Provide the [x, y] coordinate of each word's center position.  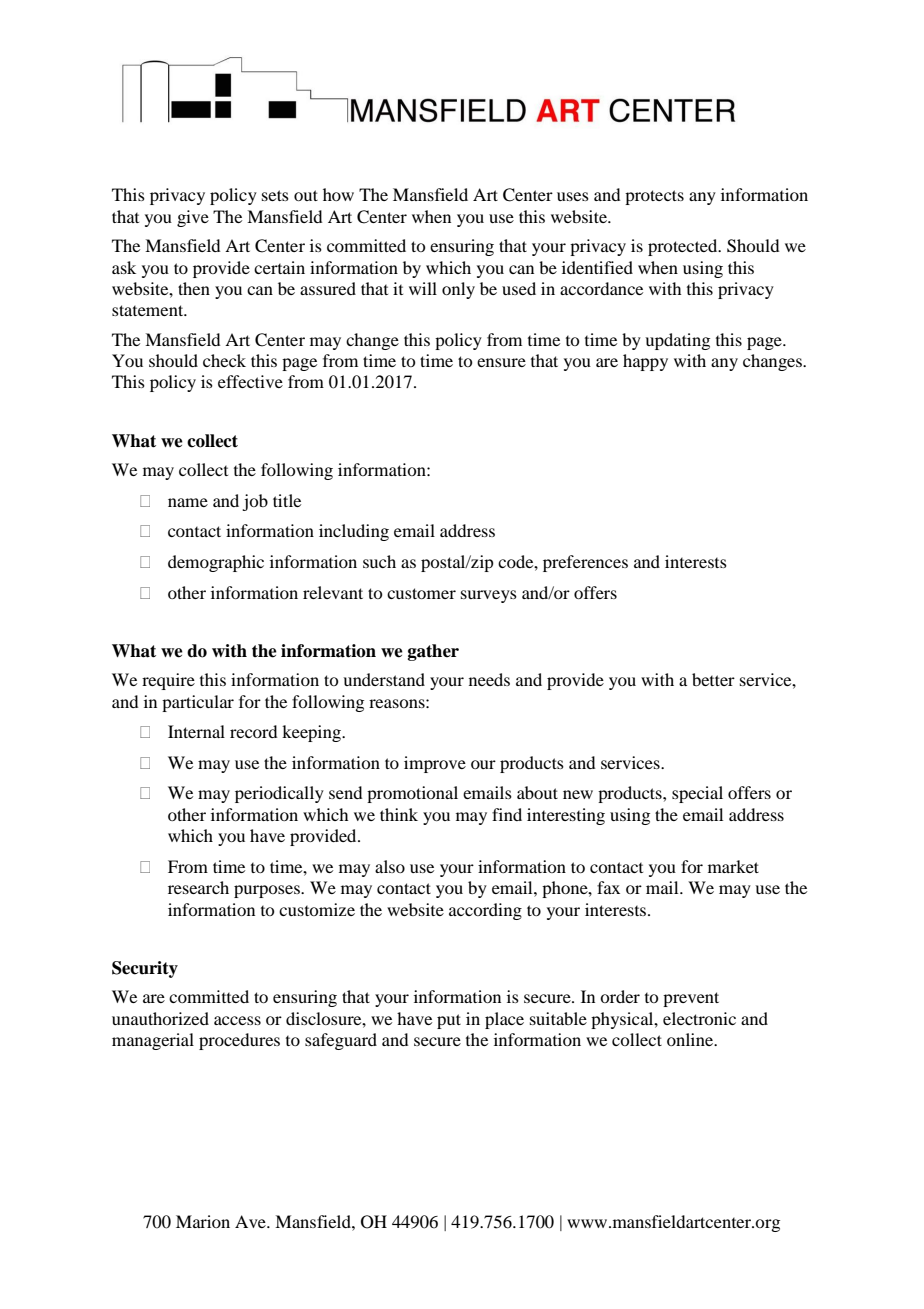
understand [384, 679]
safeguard [341, 1041]
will [423, 288]
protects [654, 197]
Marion [203, 1221]
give [193, 218]
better [713, 679]
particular [198, 703]
